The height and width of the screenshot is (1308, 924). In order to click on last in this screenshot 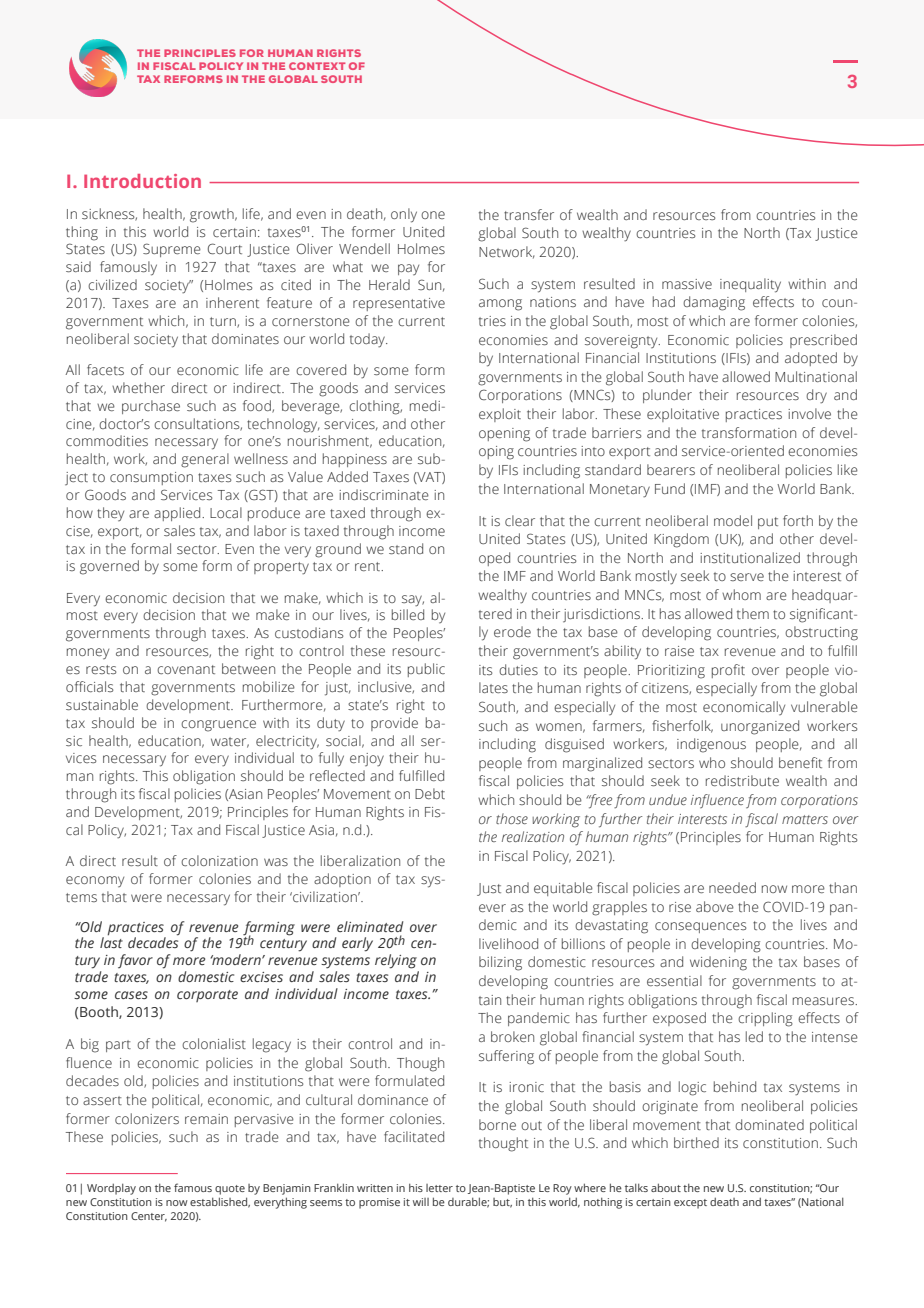, I will do `click(111, 941)`.
